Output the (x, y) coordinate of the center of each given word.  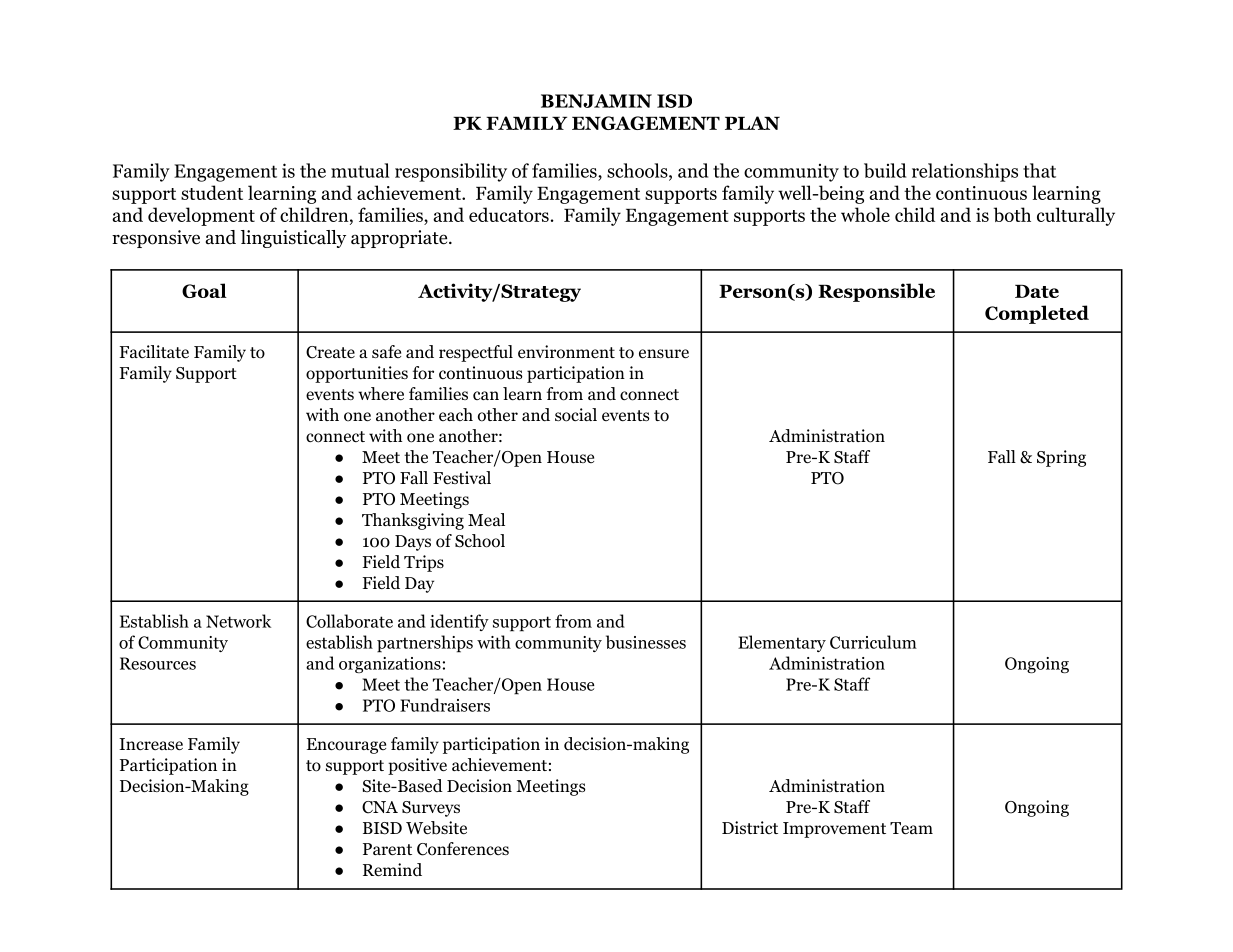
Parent (387, 849)
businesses (646, 642)
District (750, 827)
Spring (1061, 458)
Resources (158, 663)
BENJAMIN (596, 101)
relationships (965, 172)
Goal (204, 290)
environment (566, 352)
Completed (1037, 314)
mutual (360, 170)
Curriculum (873, 642)
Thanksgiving (413, 521)
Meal (486, 519)
